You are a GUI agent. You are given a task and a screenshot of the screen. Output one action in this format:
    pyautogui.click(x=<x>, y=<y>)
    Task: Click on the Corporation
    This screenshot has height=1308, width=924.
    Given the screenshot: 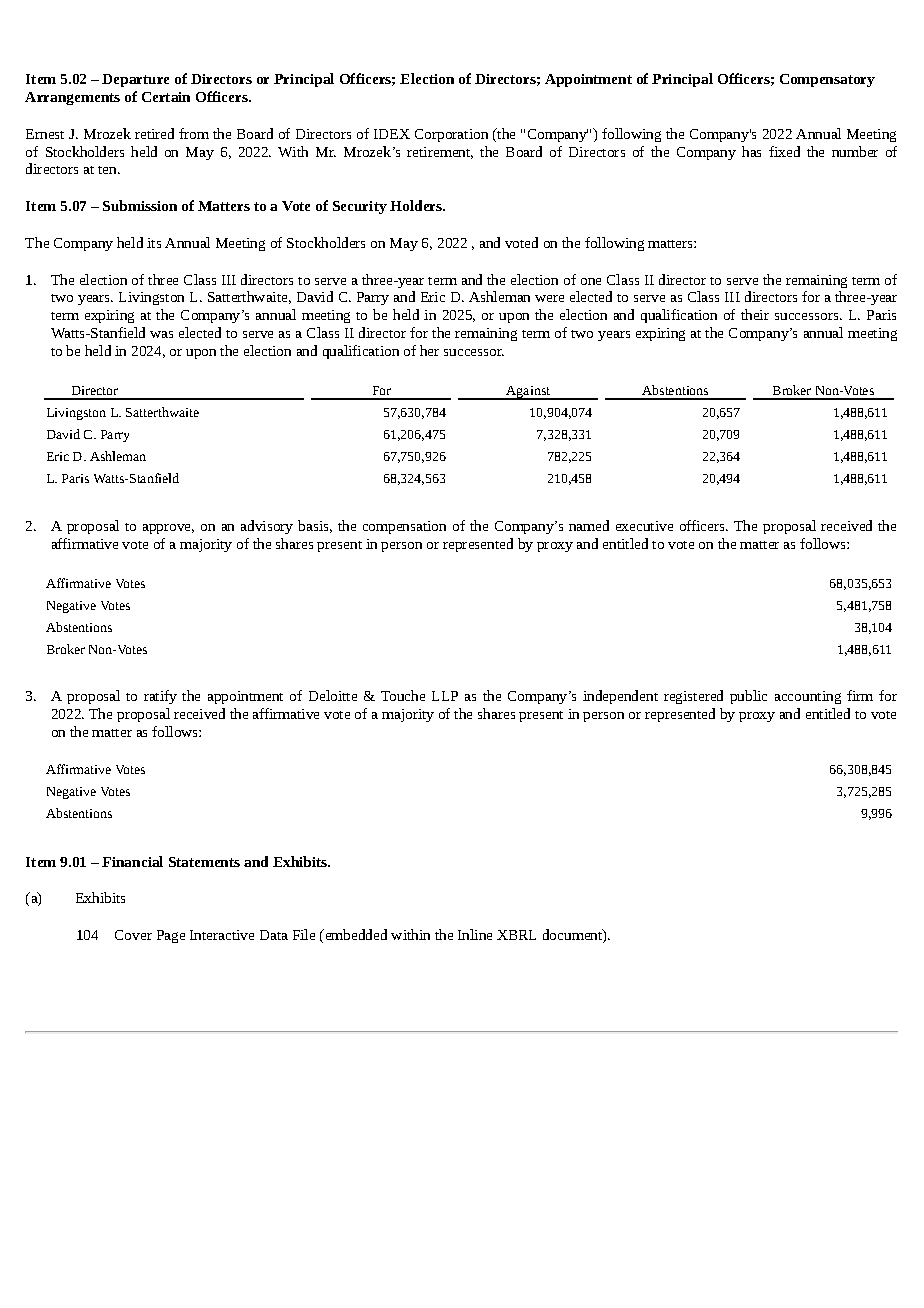 What is the action you would take?
    pyautogui.click(x=451, y=135)
